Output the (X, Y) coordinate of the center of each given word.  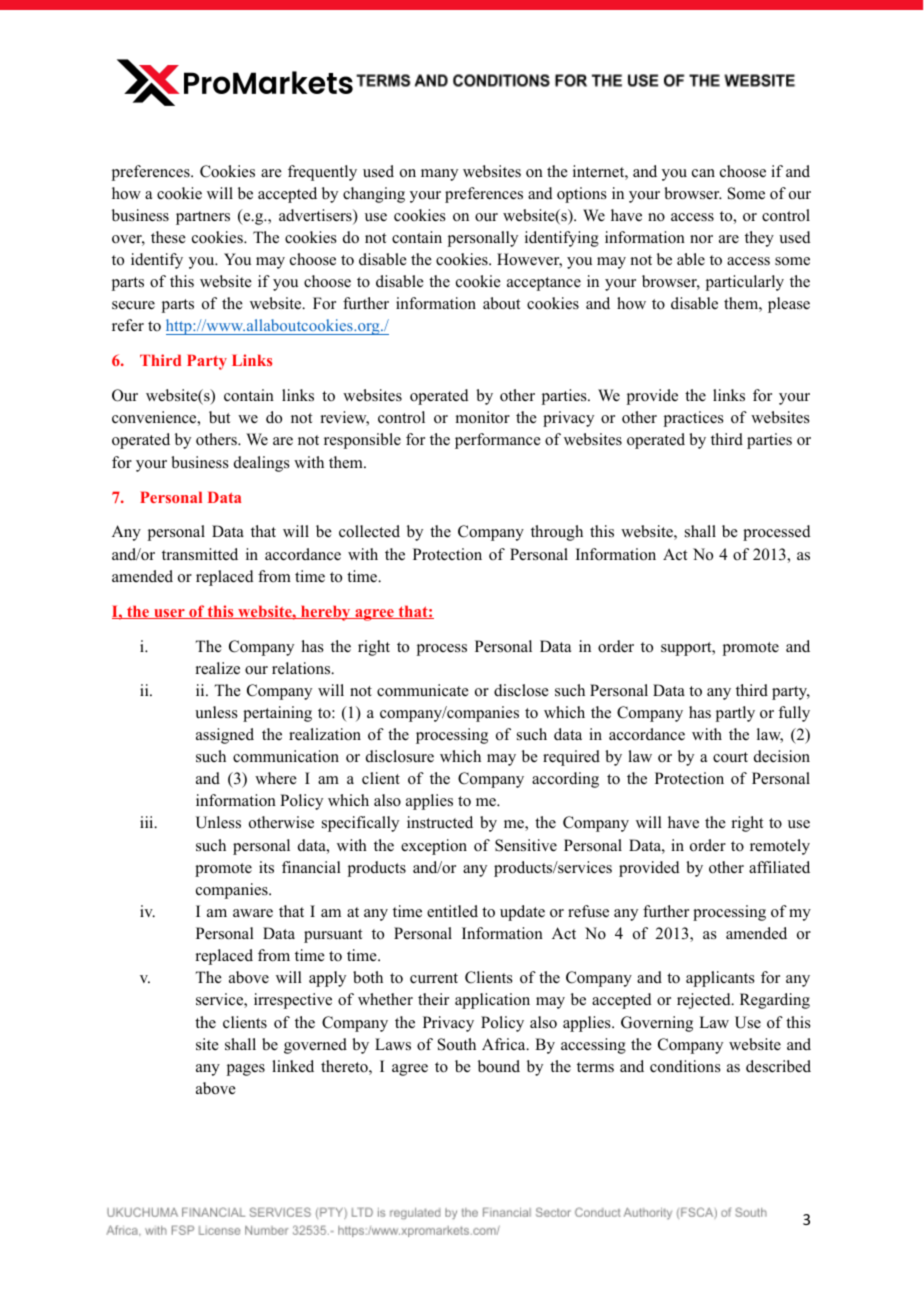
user (169, 614)
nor (701, 239)
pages (246, 1070)
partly (735, 714)
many (439, 175)
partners (203, 218)
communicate (423, 690)
